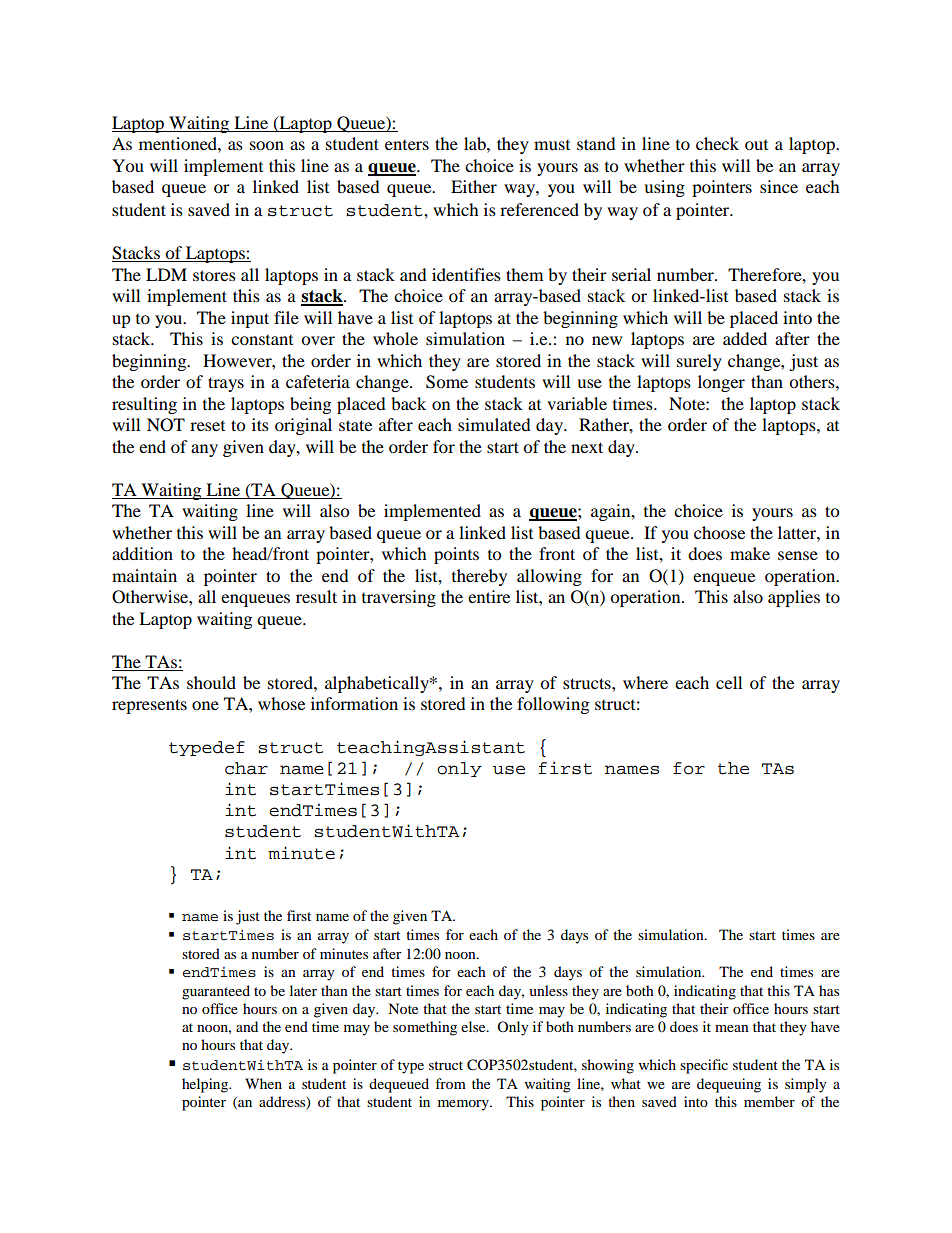 Image resolution: width=952 pixels, height=1233 pixels. I want to click on char, so click(246, 768).
